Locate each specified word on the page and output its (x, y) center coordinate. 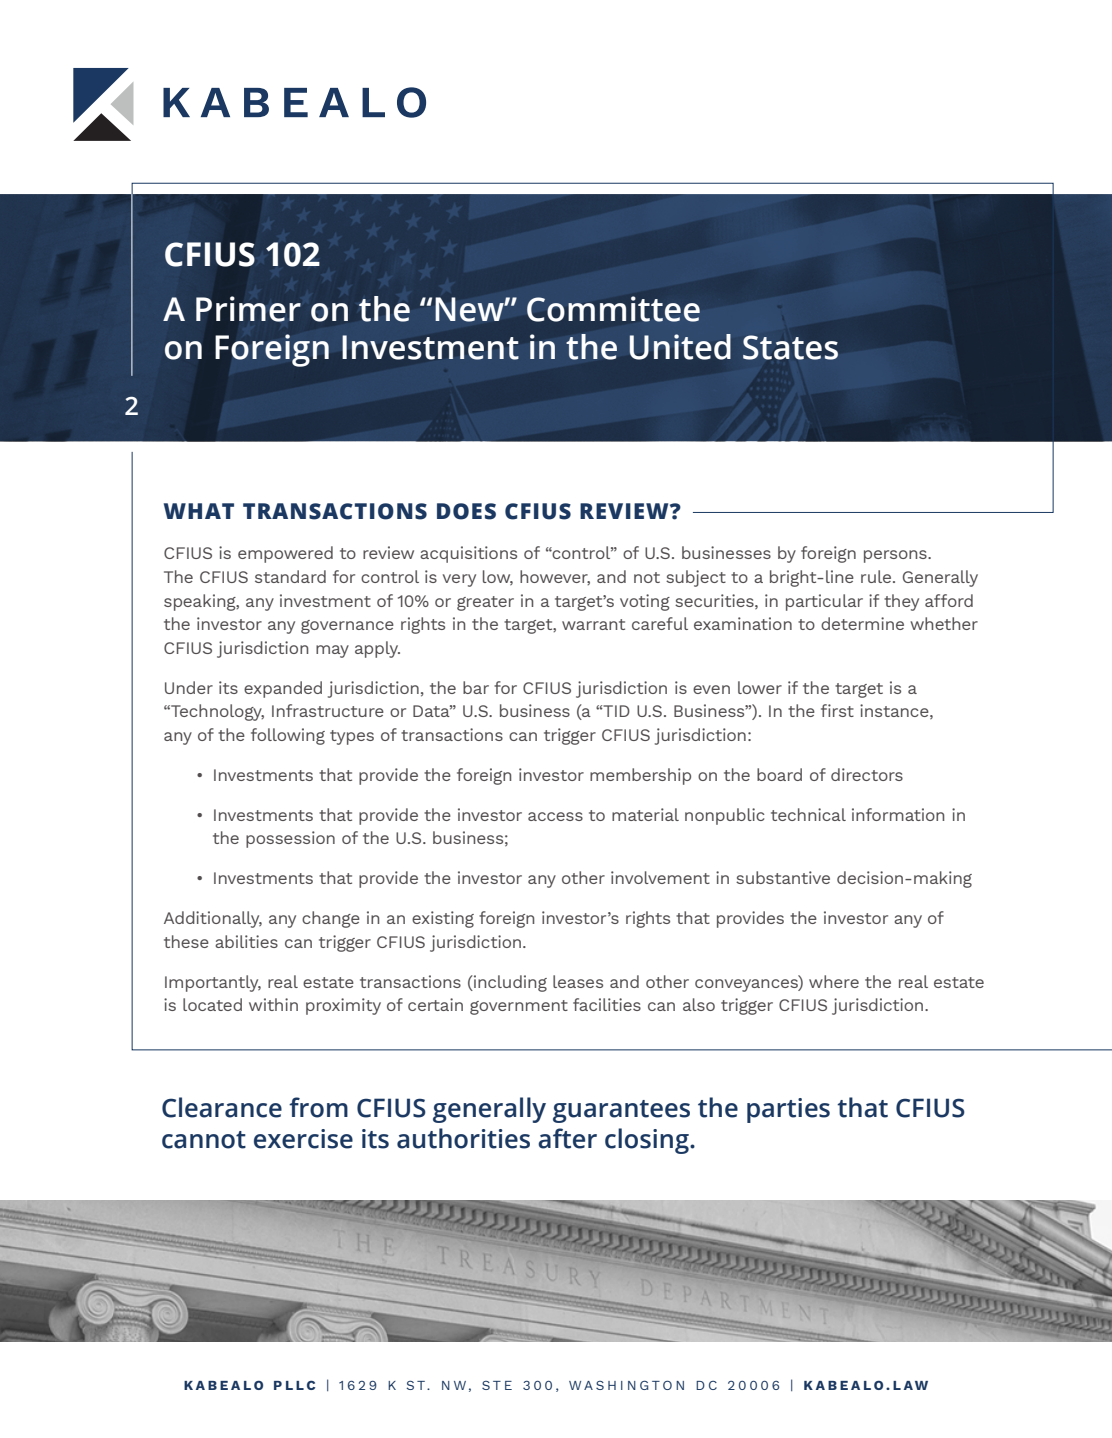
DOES (466, 511)
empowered (285, 554)
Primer (248, 309)
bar (476, 687)
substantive (783, 877)
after (567, 1138)
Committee (613, 309)
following (288, 736)
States (790, 347)
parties (788, 1110)
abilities (246, 941)
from (318, 1107)
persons (896, 556)
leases (578, 981)
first (837, 710)
